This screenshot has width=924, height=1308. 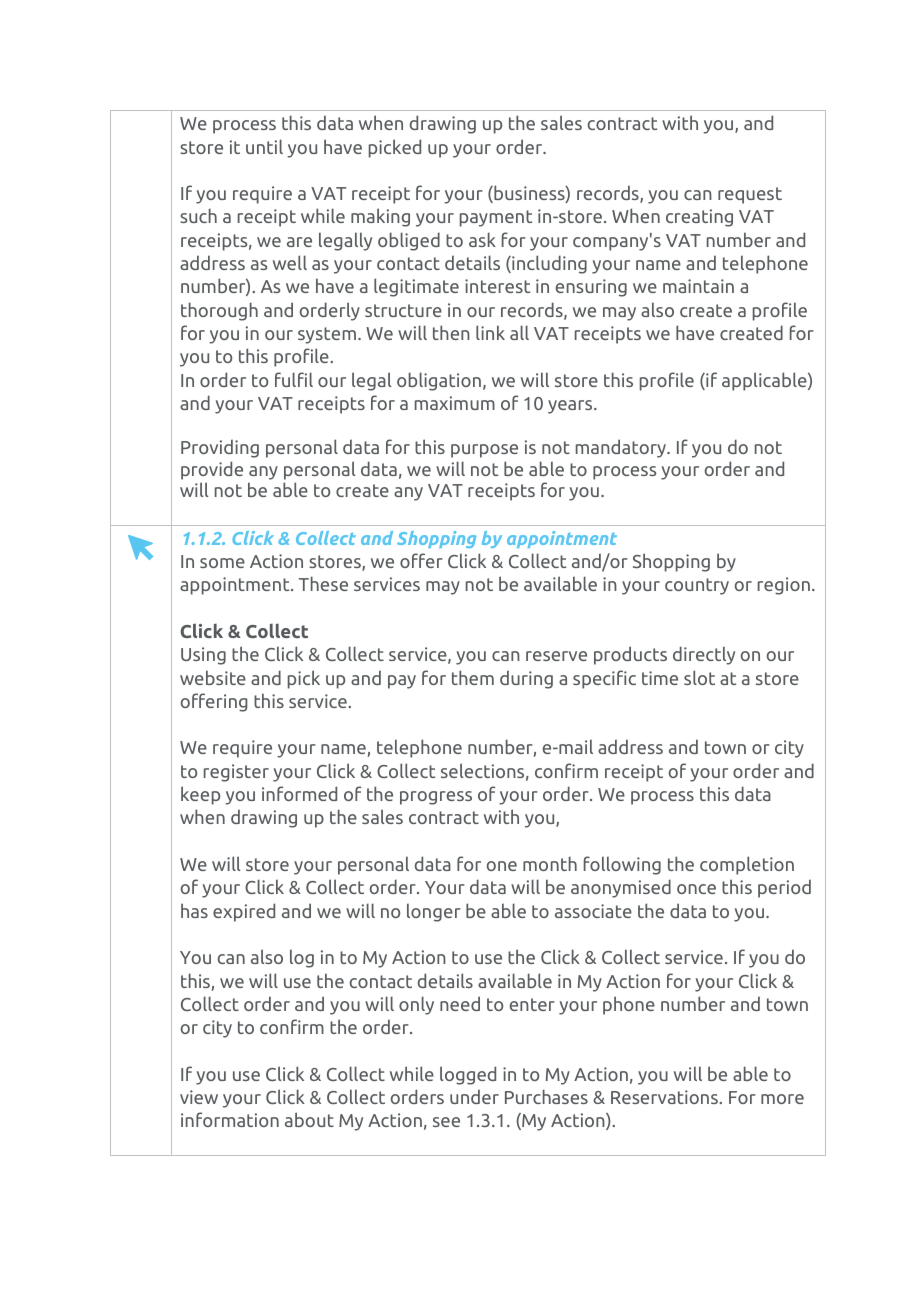 What do you see at coordinates (750, 195) in the screenshot?
I see `request` at bounding box center [750, 195].
